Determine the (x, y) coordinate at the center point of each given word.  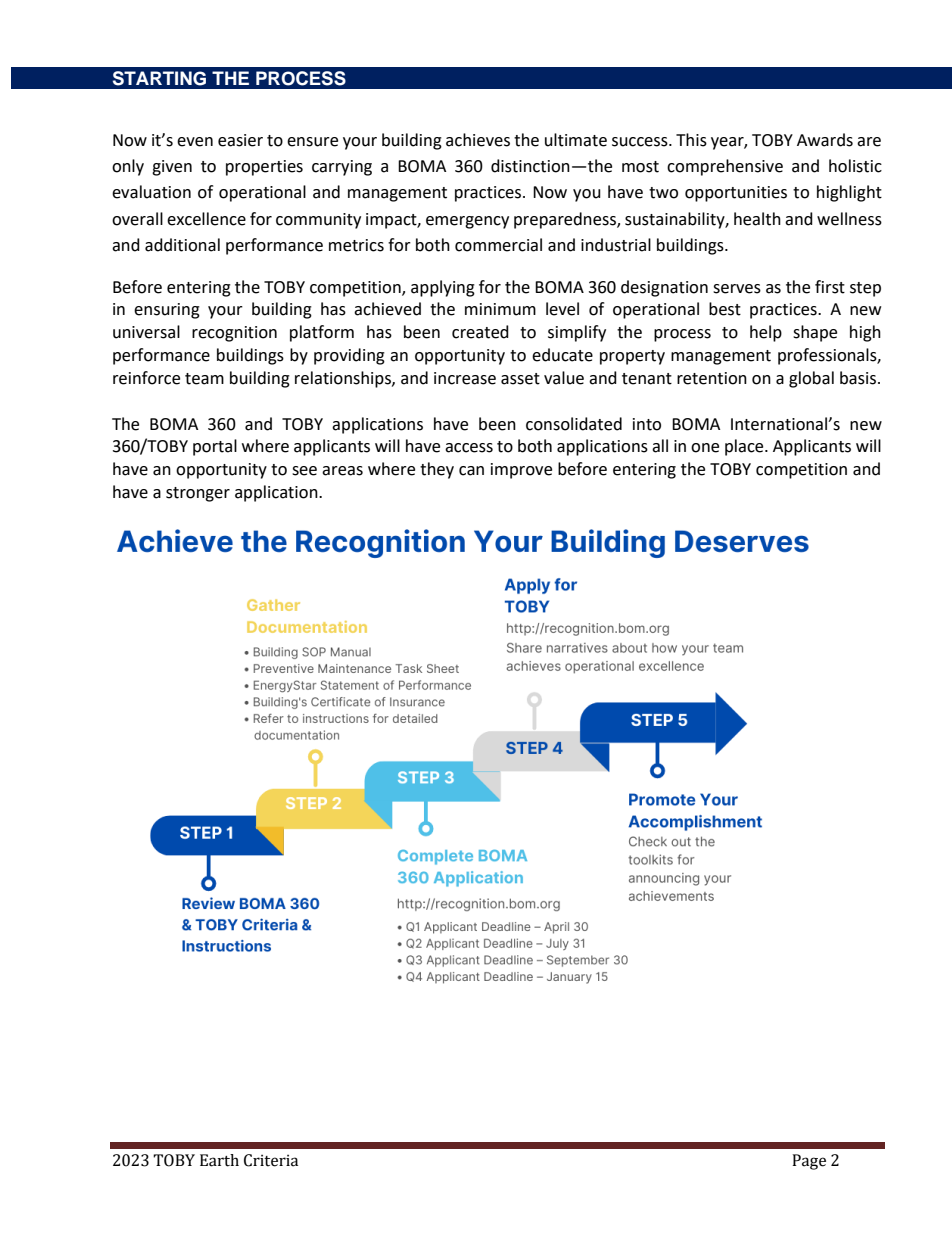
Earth (219, 1160)
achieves (478, 140)
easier (240, 140)
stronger (198, 494)
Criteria (271, 1160)
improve (521, 471)
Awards (825, 140)
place (745, 447)
